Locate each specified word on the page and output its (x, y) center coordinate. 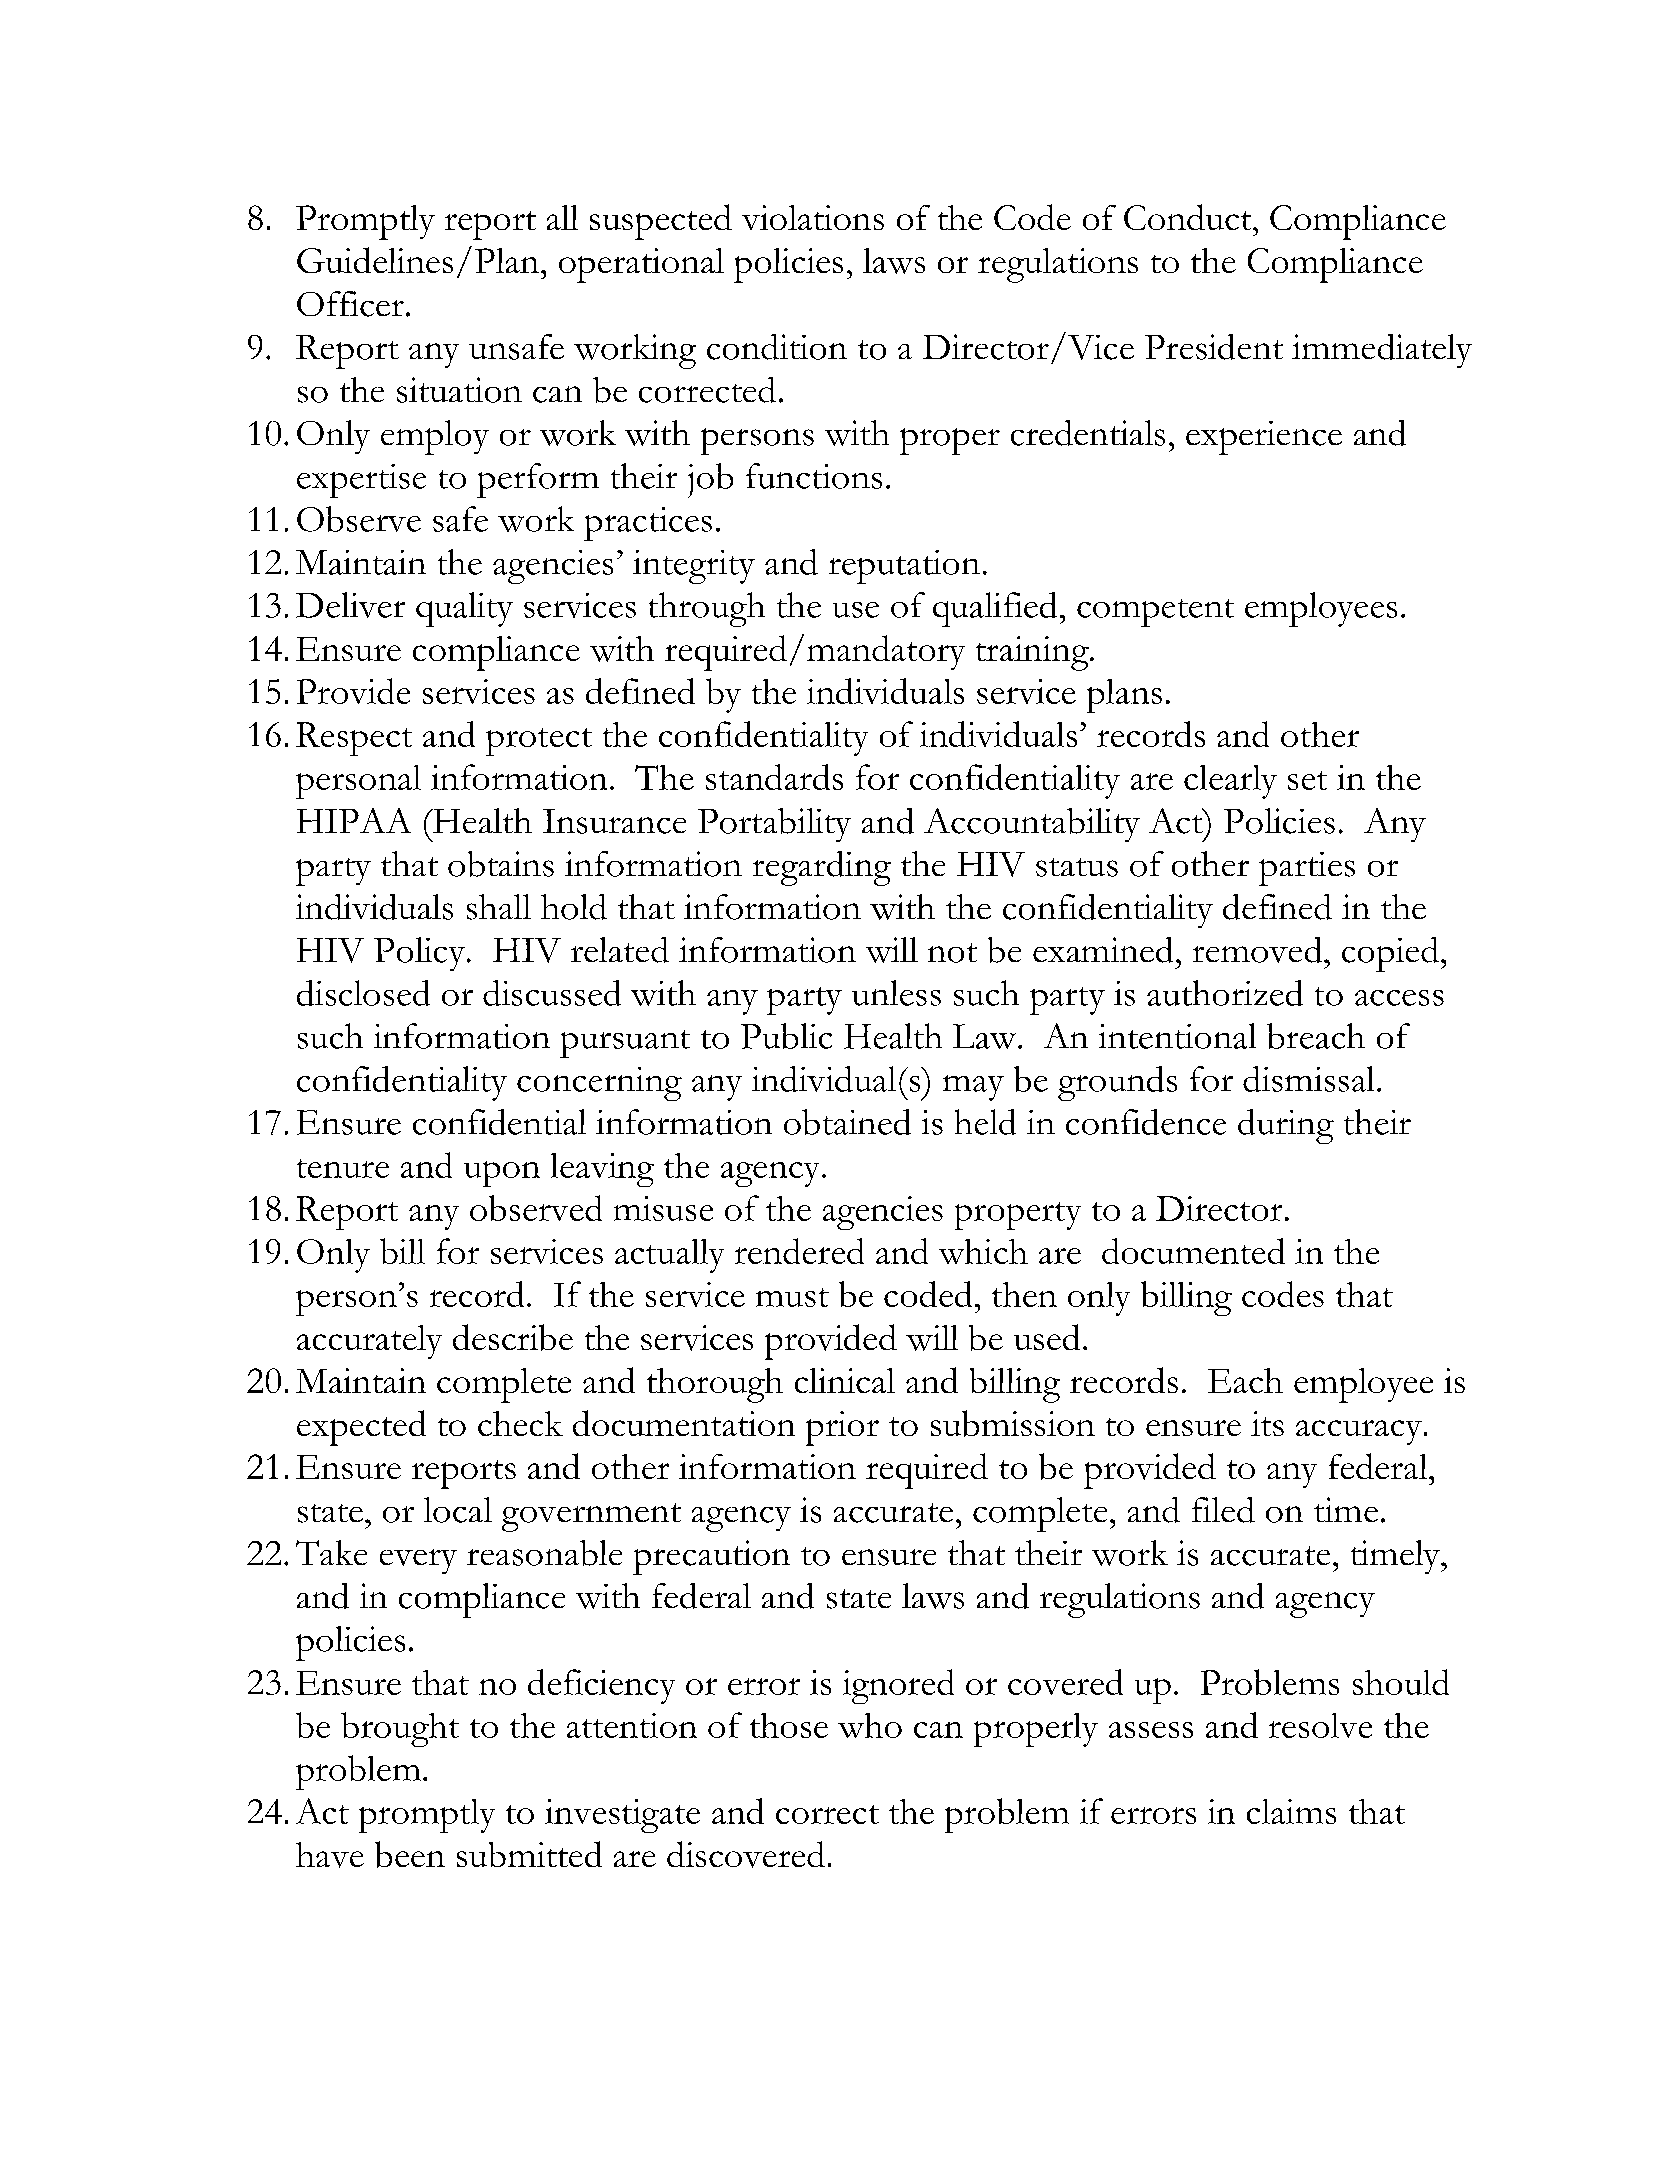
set (1307, 780)
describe (513, 1337)
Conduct (1189, 217)
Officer (350, 304)
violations (813, 217)
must (792, 1297)
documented (1193, 1251)
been (410, 1854)
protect (539, 742)
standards (774, 777)
